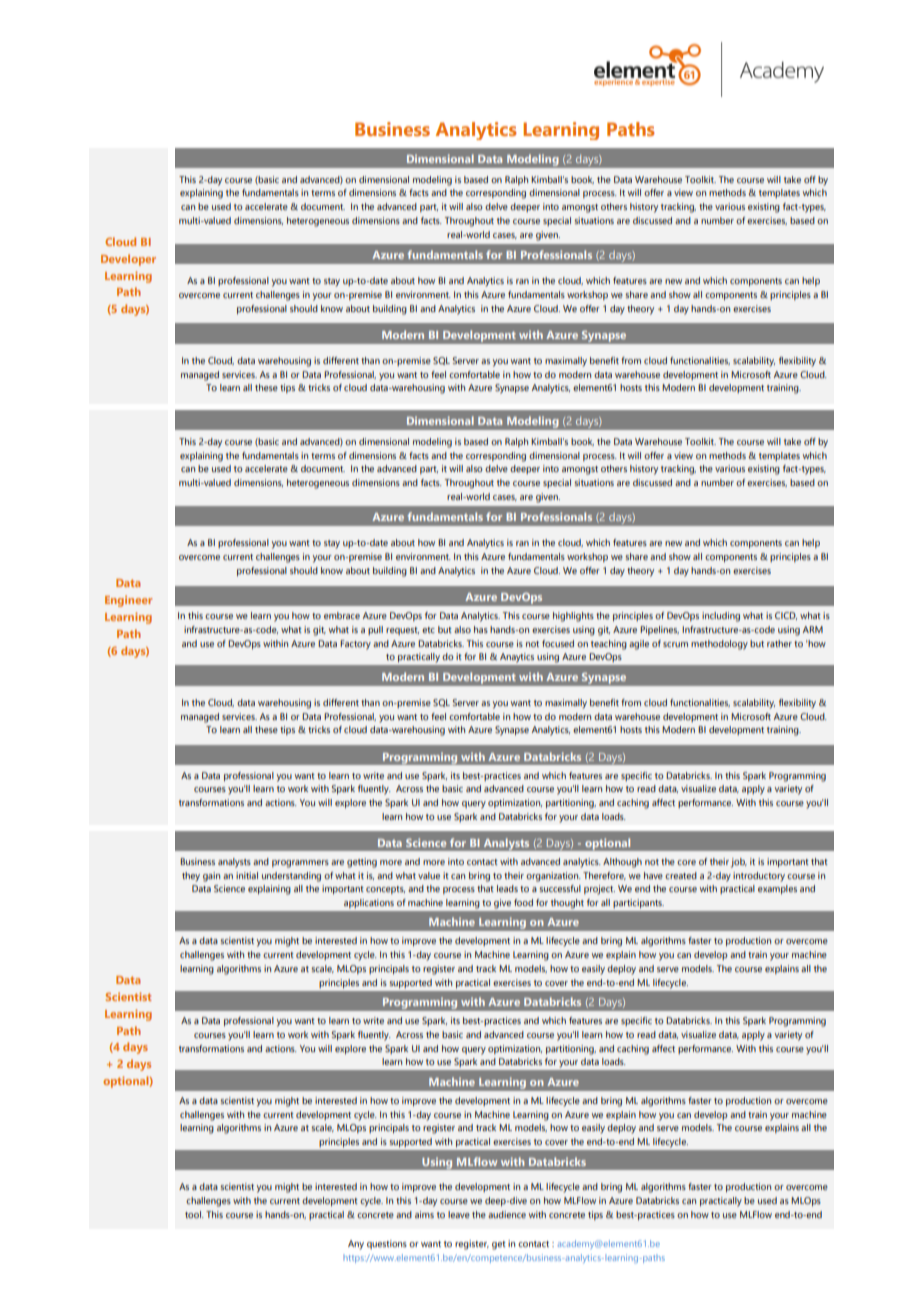  Describe the element at coordinates (128, 601) in the screenshot. I see `Engineer` at that location.
